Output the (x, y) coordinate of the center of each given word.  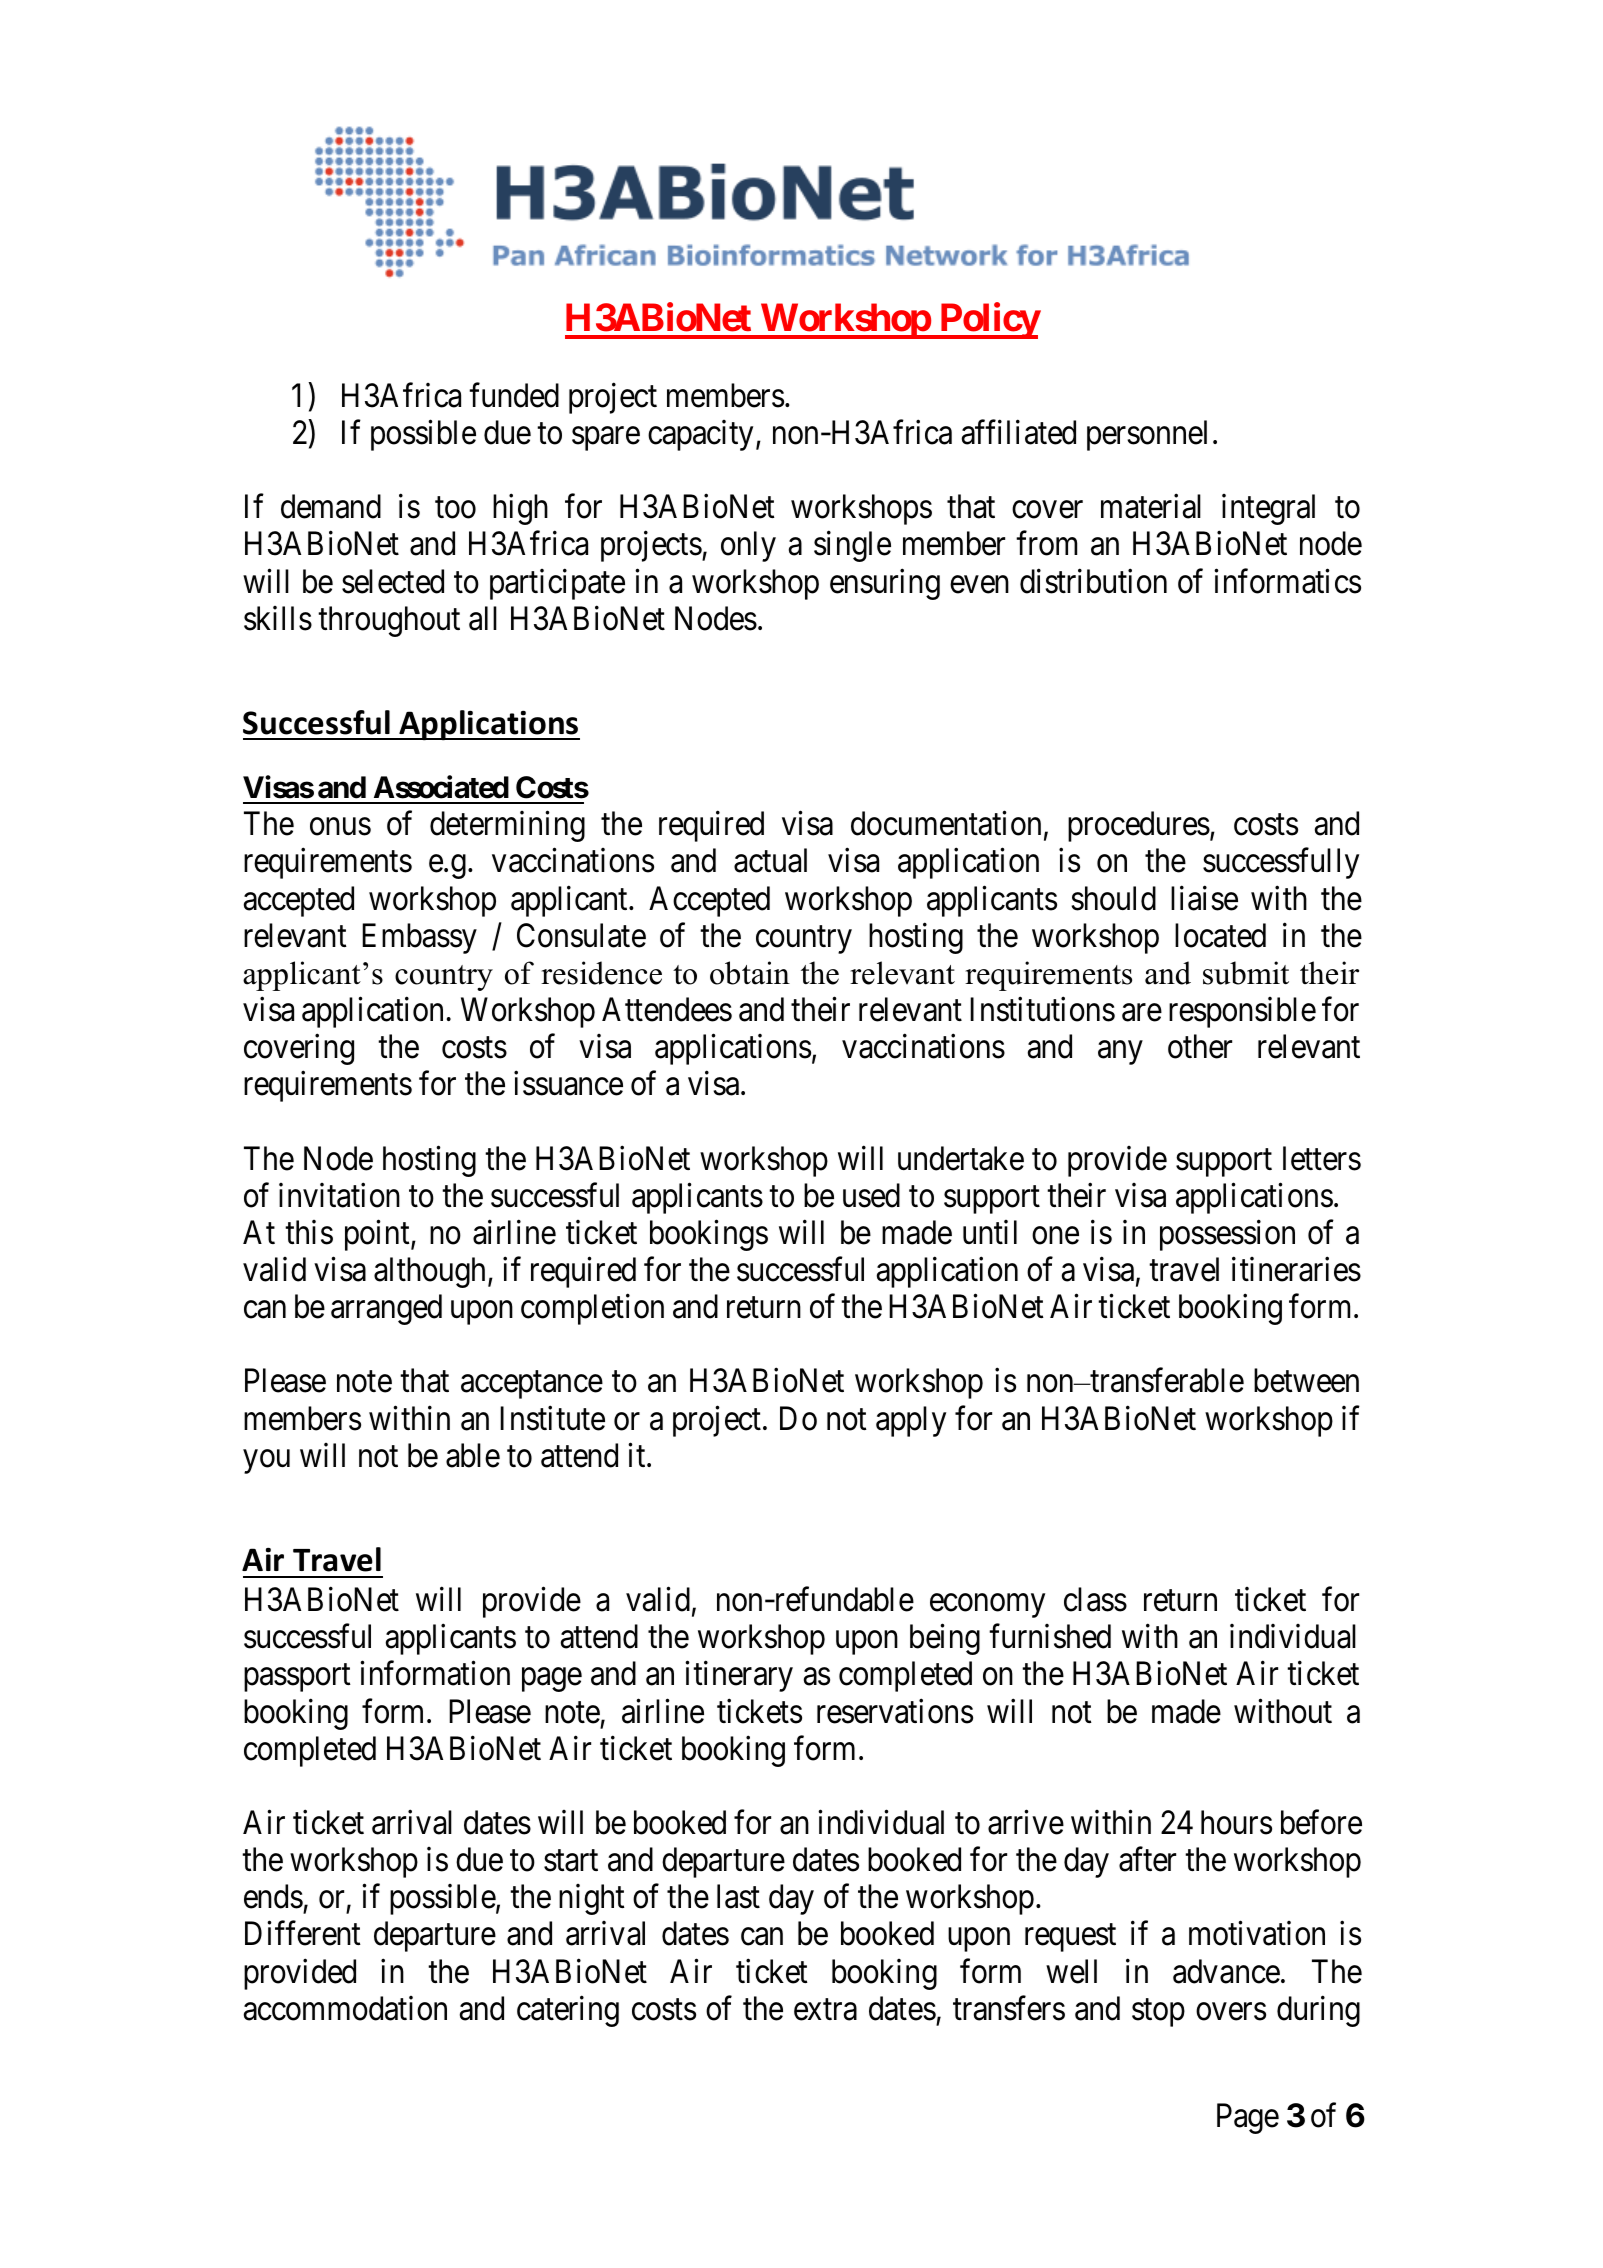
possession (1227, 1235)
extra (825, 2010)
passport (297, 1678)
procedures (1139, 826)
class (1095, 1599)
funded (514, 395)
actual (770, 860)
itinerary (739, 1676)
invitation (339, 1195)
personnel (1147, 435)
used (871, 1195)
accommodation (345, 2008)
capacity (700, 435)
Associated (441, 787)
